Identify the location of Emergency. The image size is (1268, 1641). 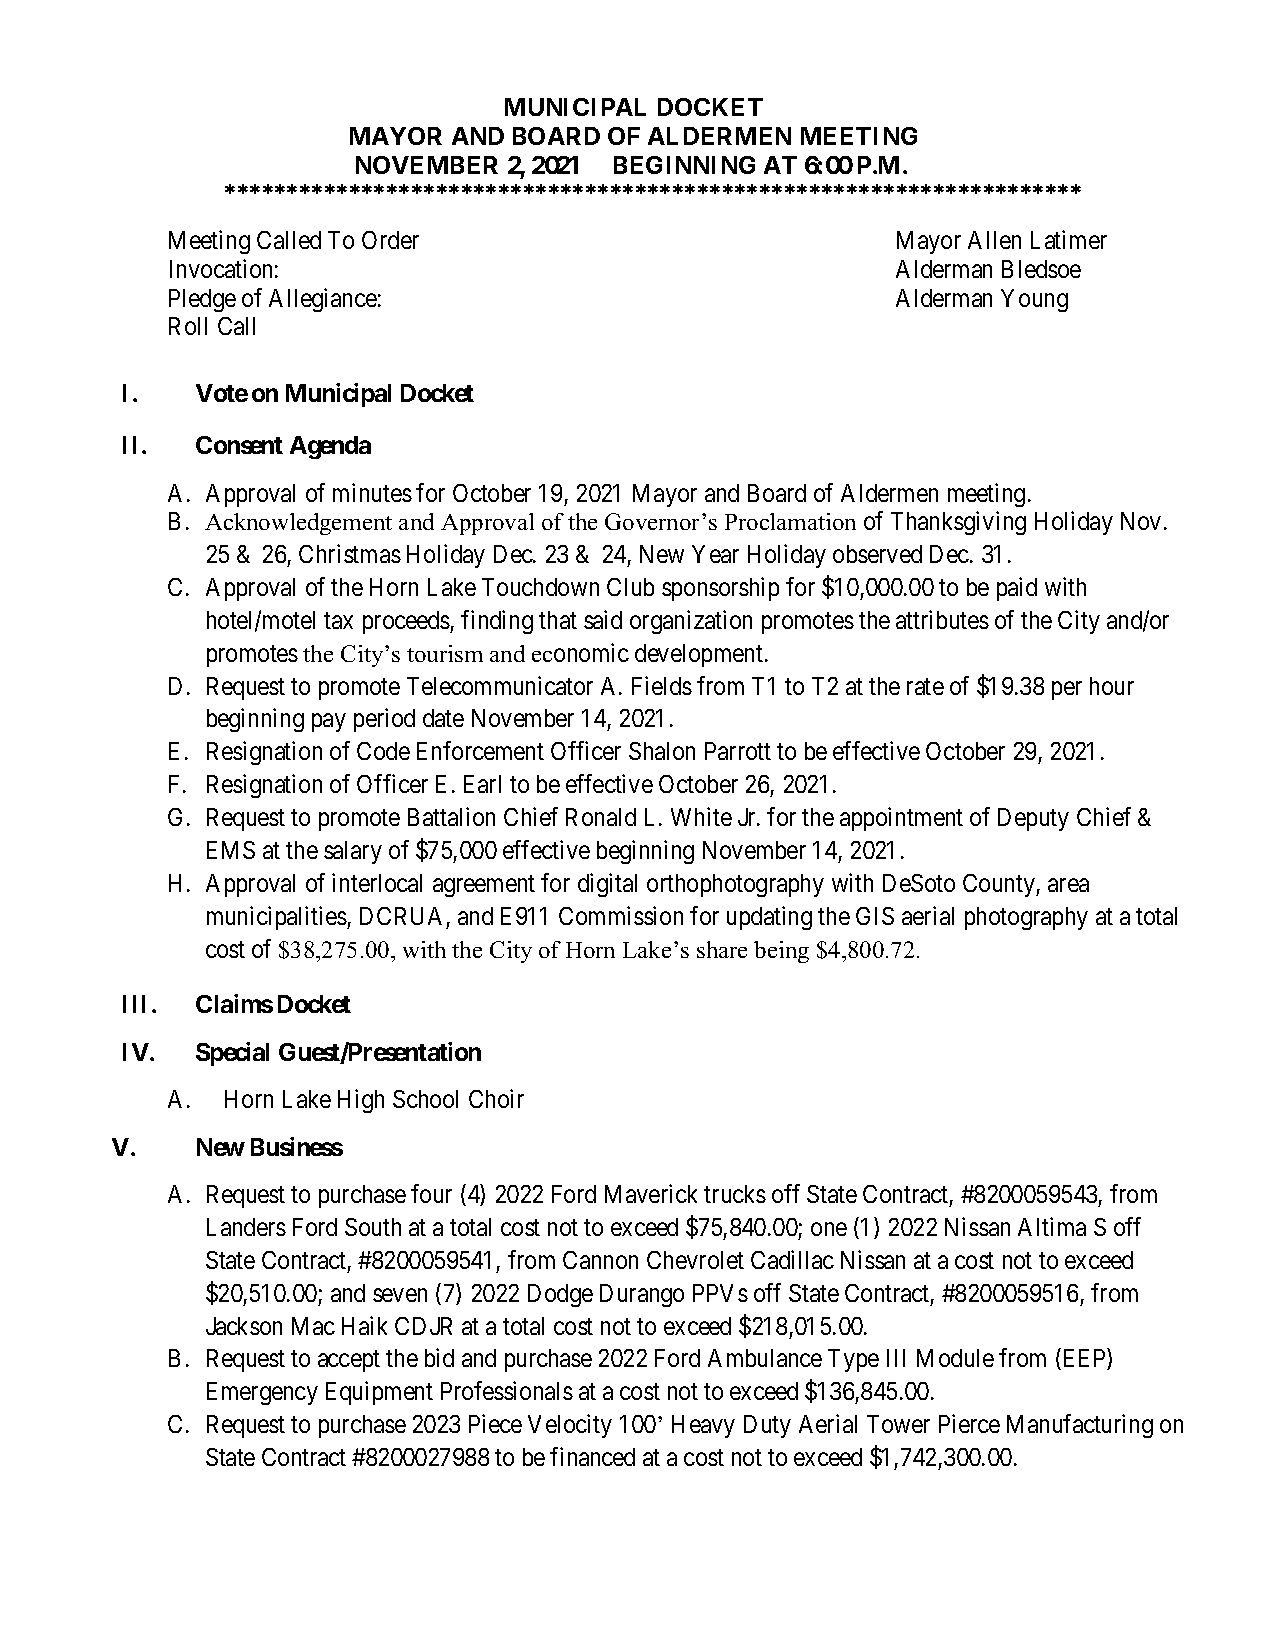
(262, 1393).
